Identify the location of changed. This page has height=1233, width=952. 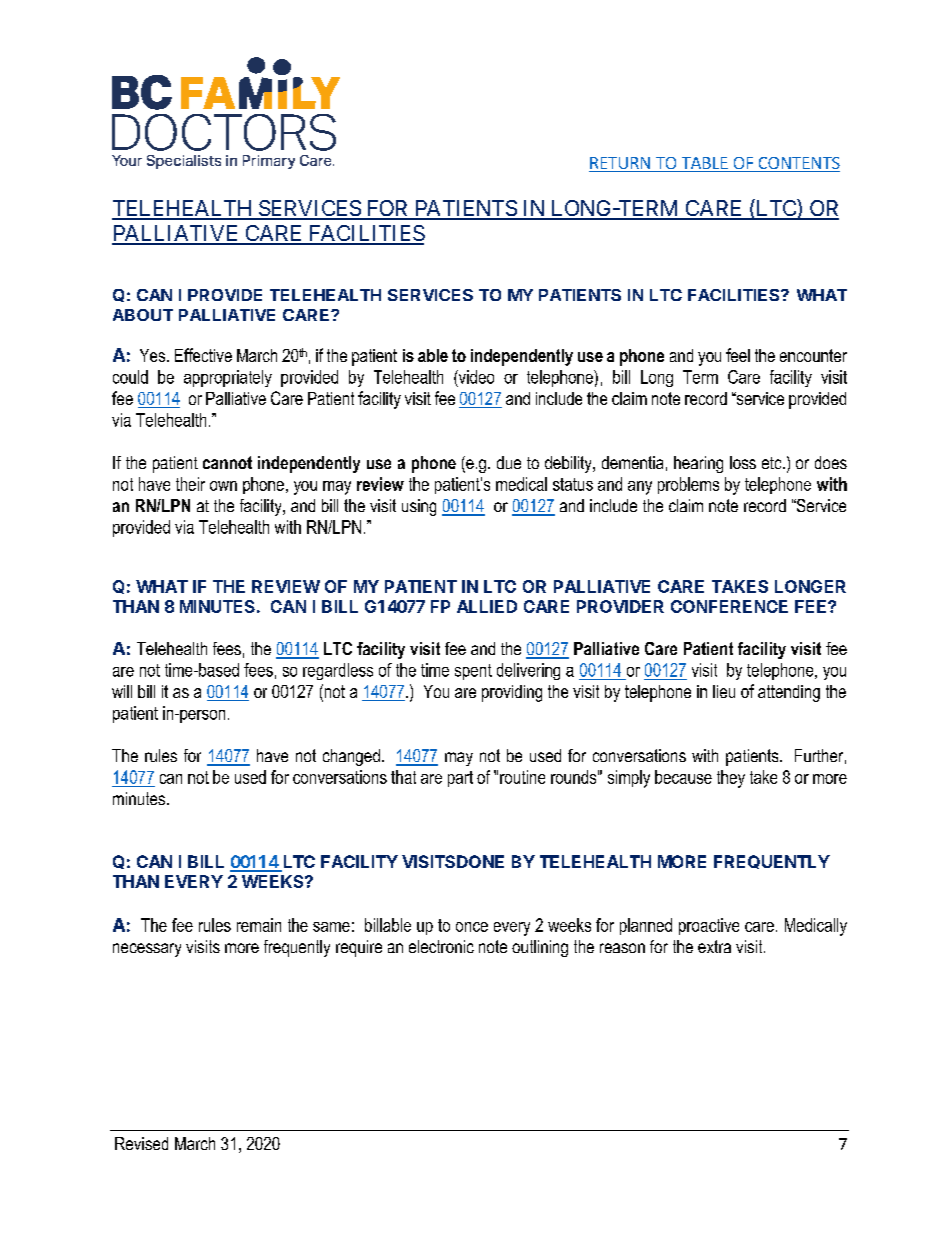
(351, 757).
